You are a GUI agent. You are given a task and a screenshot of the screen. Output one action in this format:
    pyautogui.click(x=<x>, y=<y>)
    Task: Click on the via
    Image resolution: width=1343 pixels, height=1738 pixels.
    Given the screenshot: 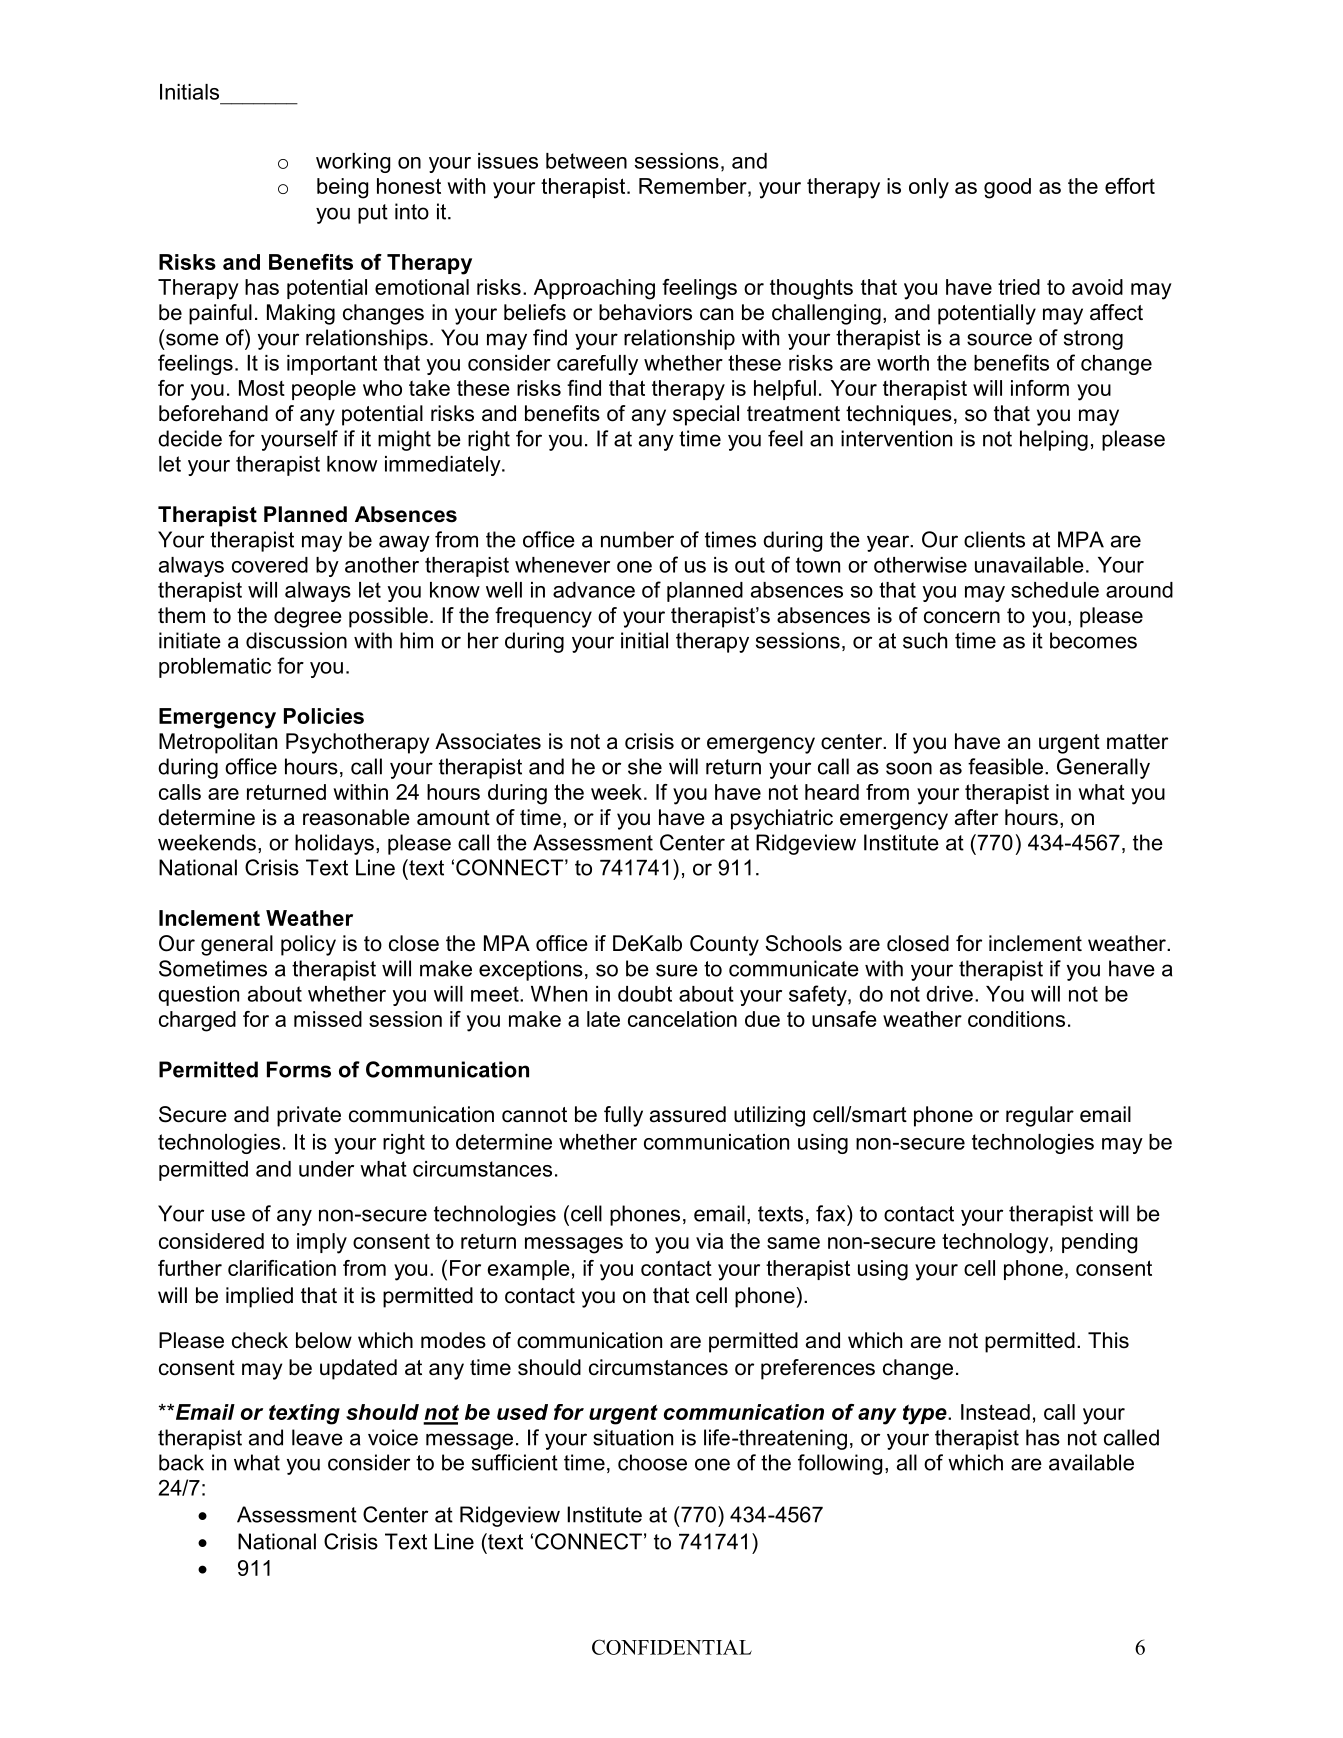 What is the action you would take?
    pyautogui.click(x=709, y=1241)
